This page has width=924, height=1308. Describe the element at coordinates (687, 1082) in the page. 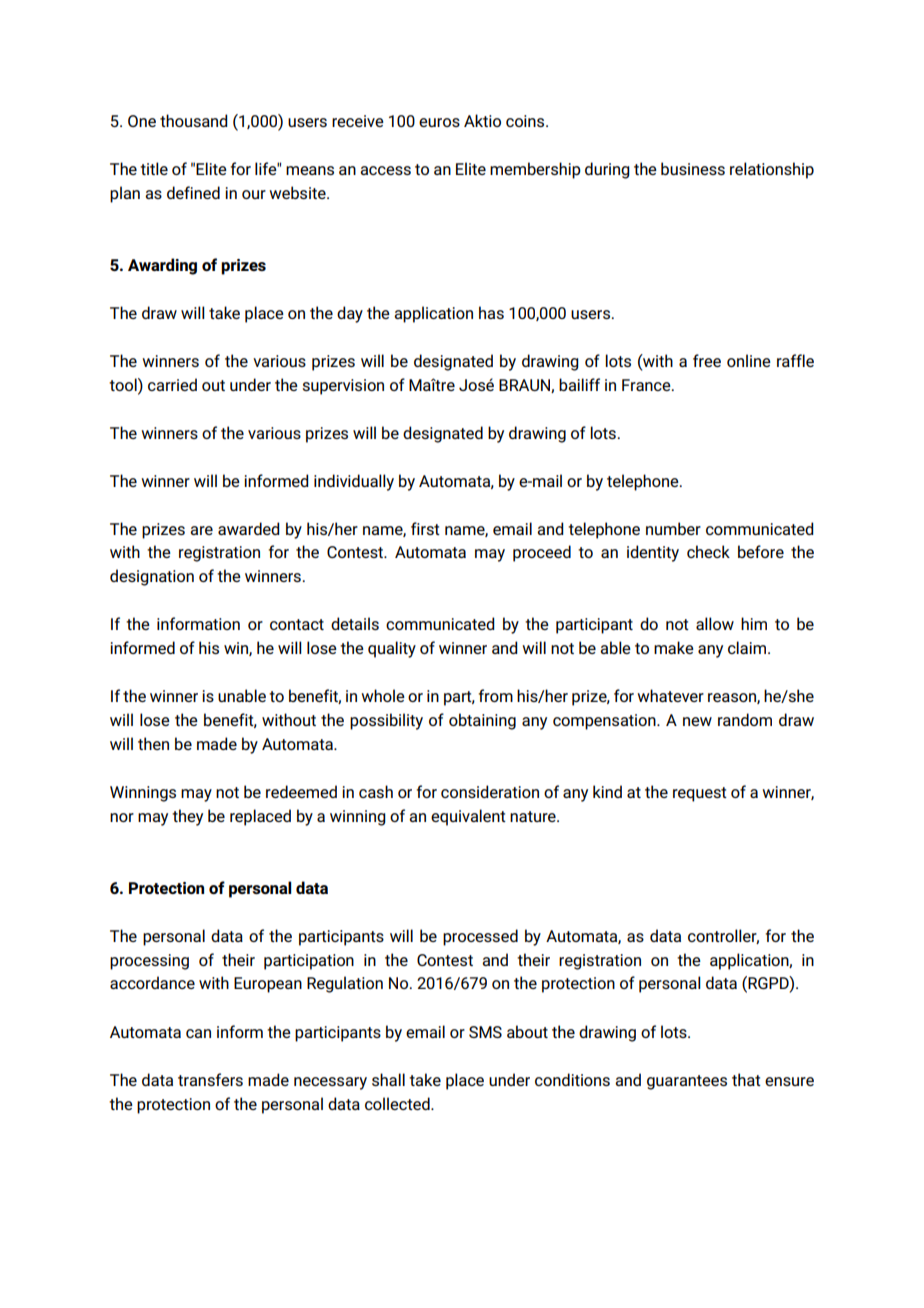

I see `guarantees` at that location.
